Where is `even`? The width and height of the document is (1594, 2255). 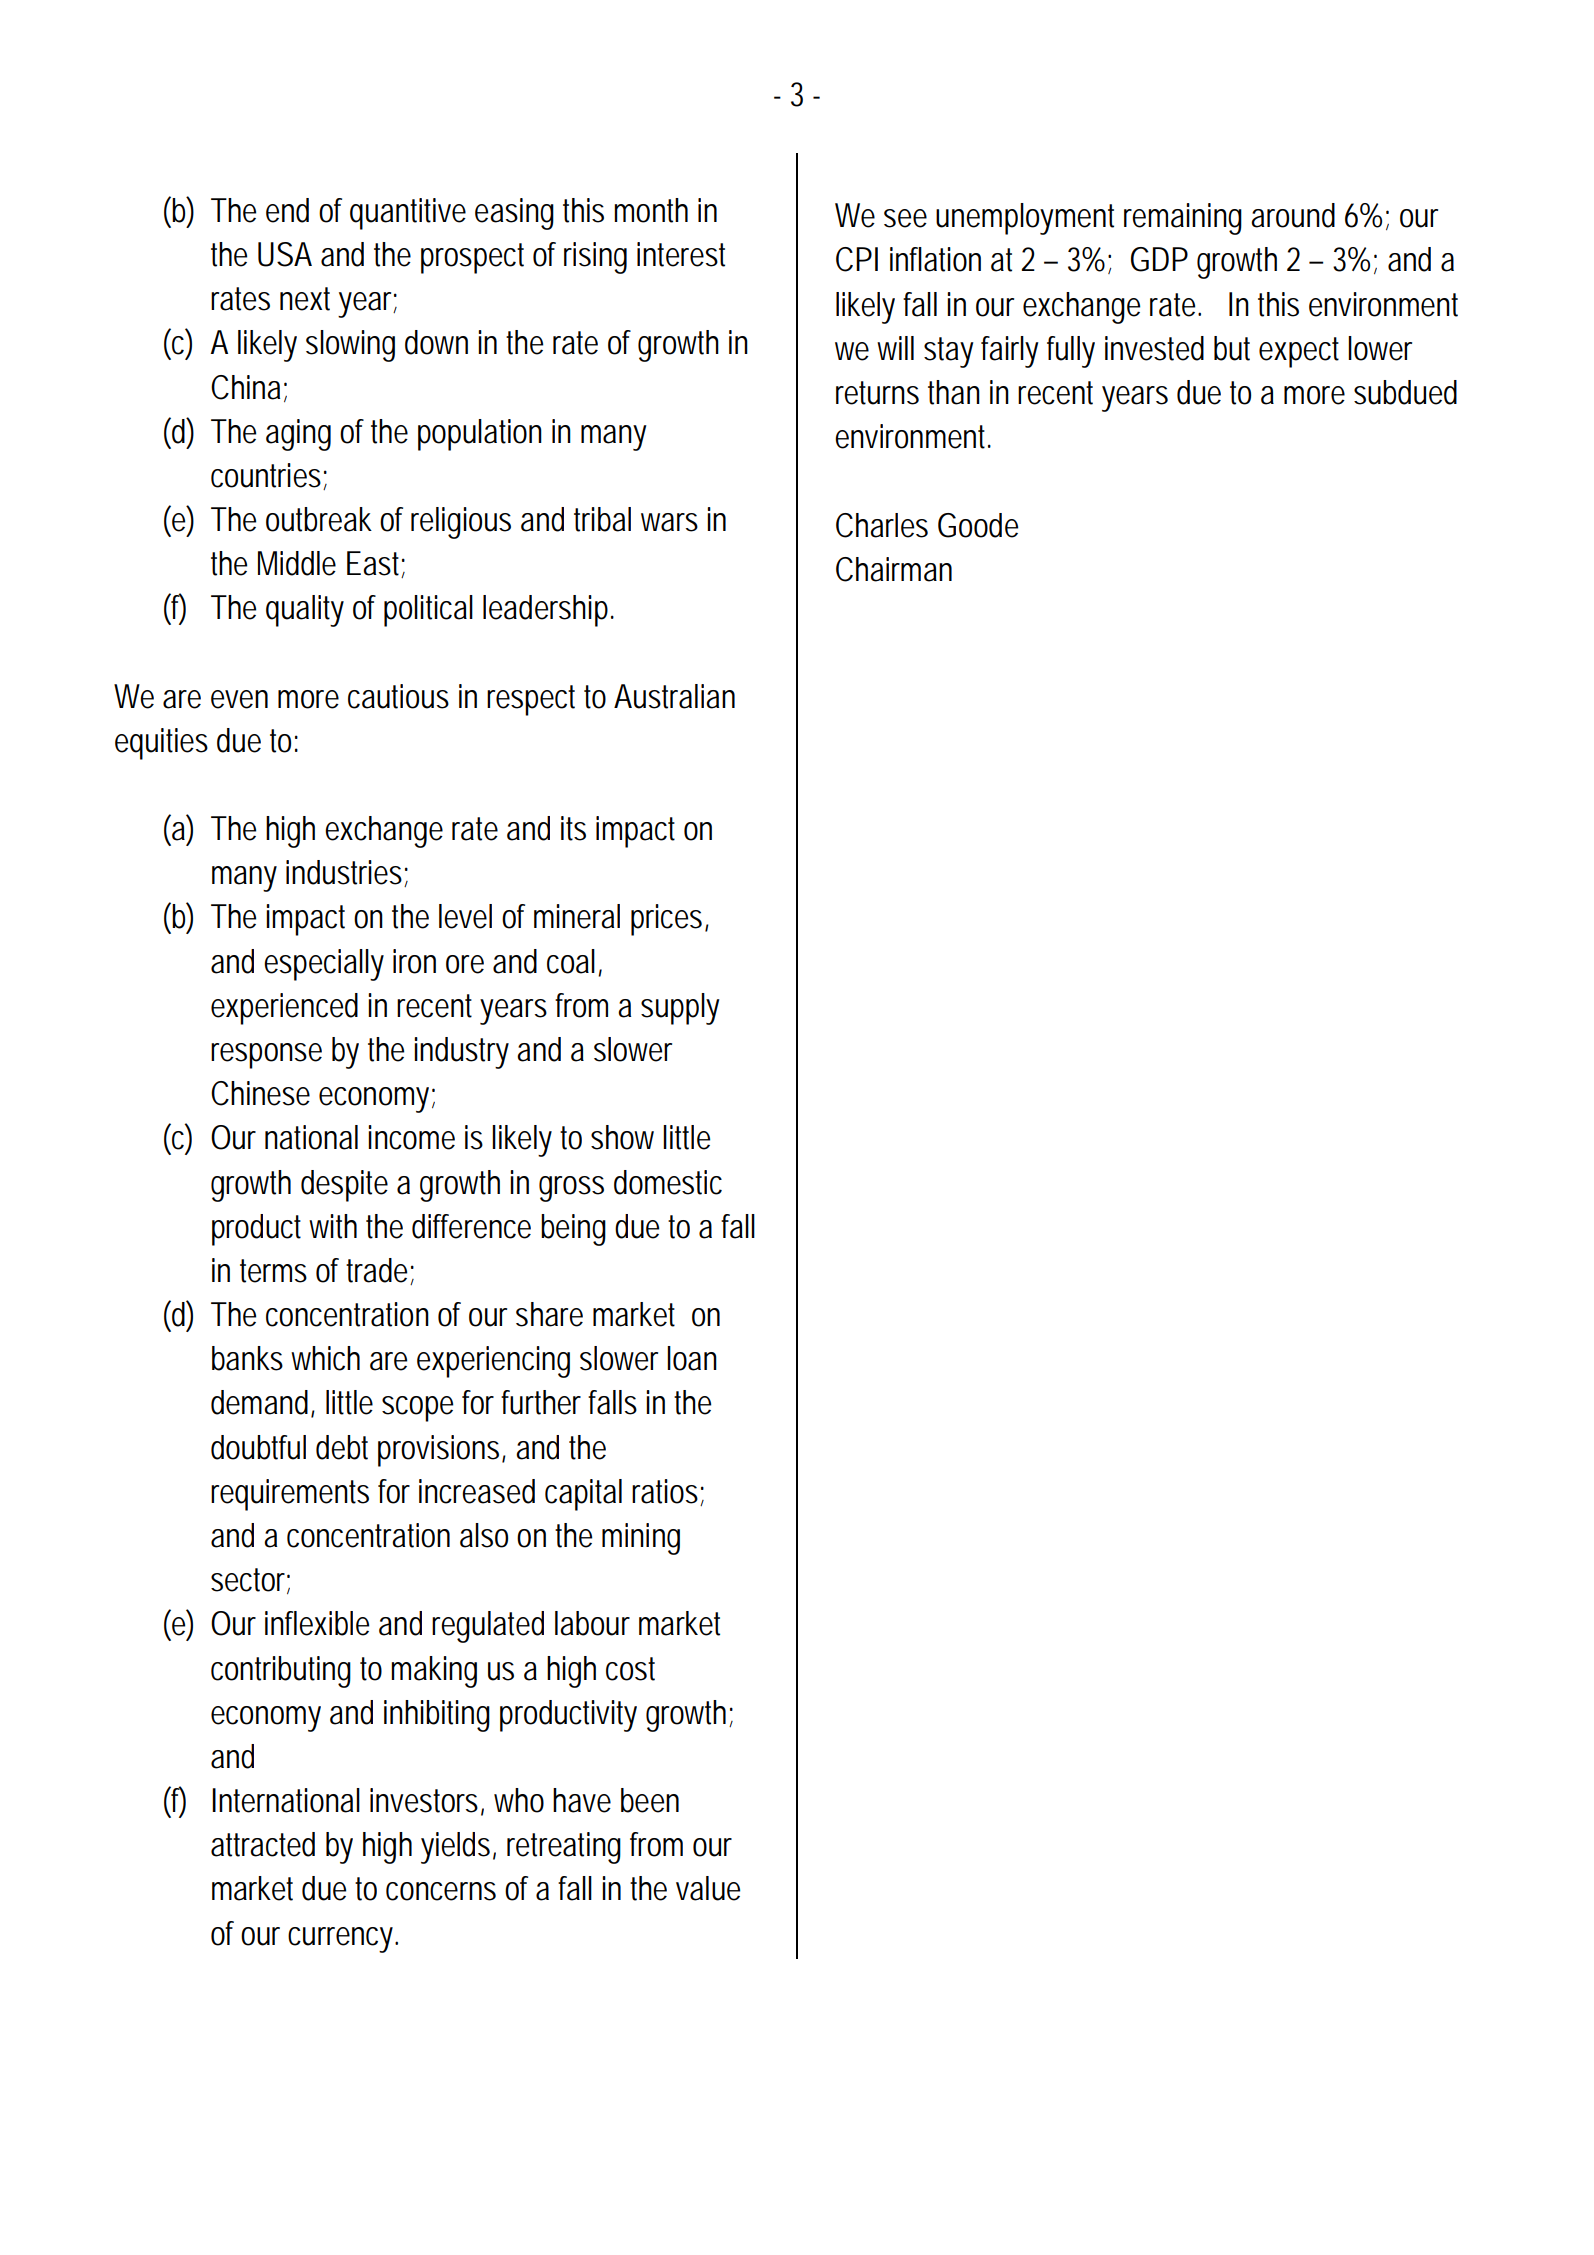
even is located at coordinates (239, 699).
